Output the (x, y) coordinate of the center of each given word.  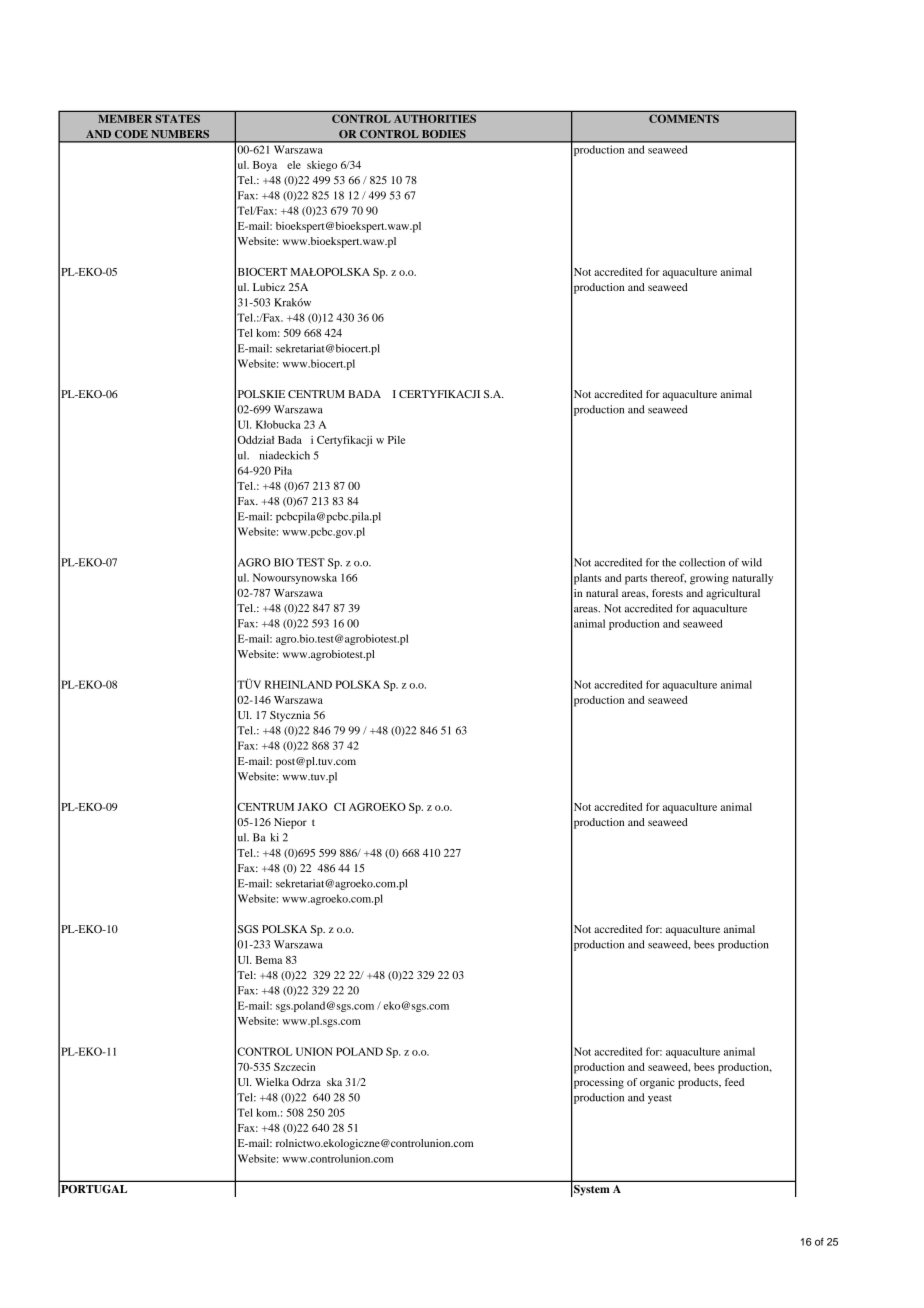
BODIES (444, 134)
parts (636, 580)
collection (702, 562)
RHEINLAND (298, 684)
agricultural (733, 594)
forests (667, 593)
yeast (660, 1099)
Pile (396, 440)
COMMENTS (684, 118)
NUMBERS (180, 134)
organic (657, 1083)
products (699, 1083)
